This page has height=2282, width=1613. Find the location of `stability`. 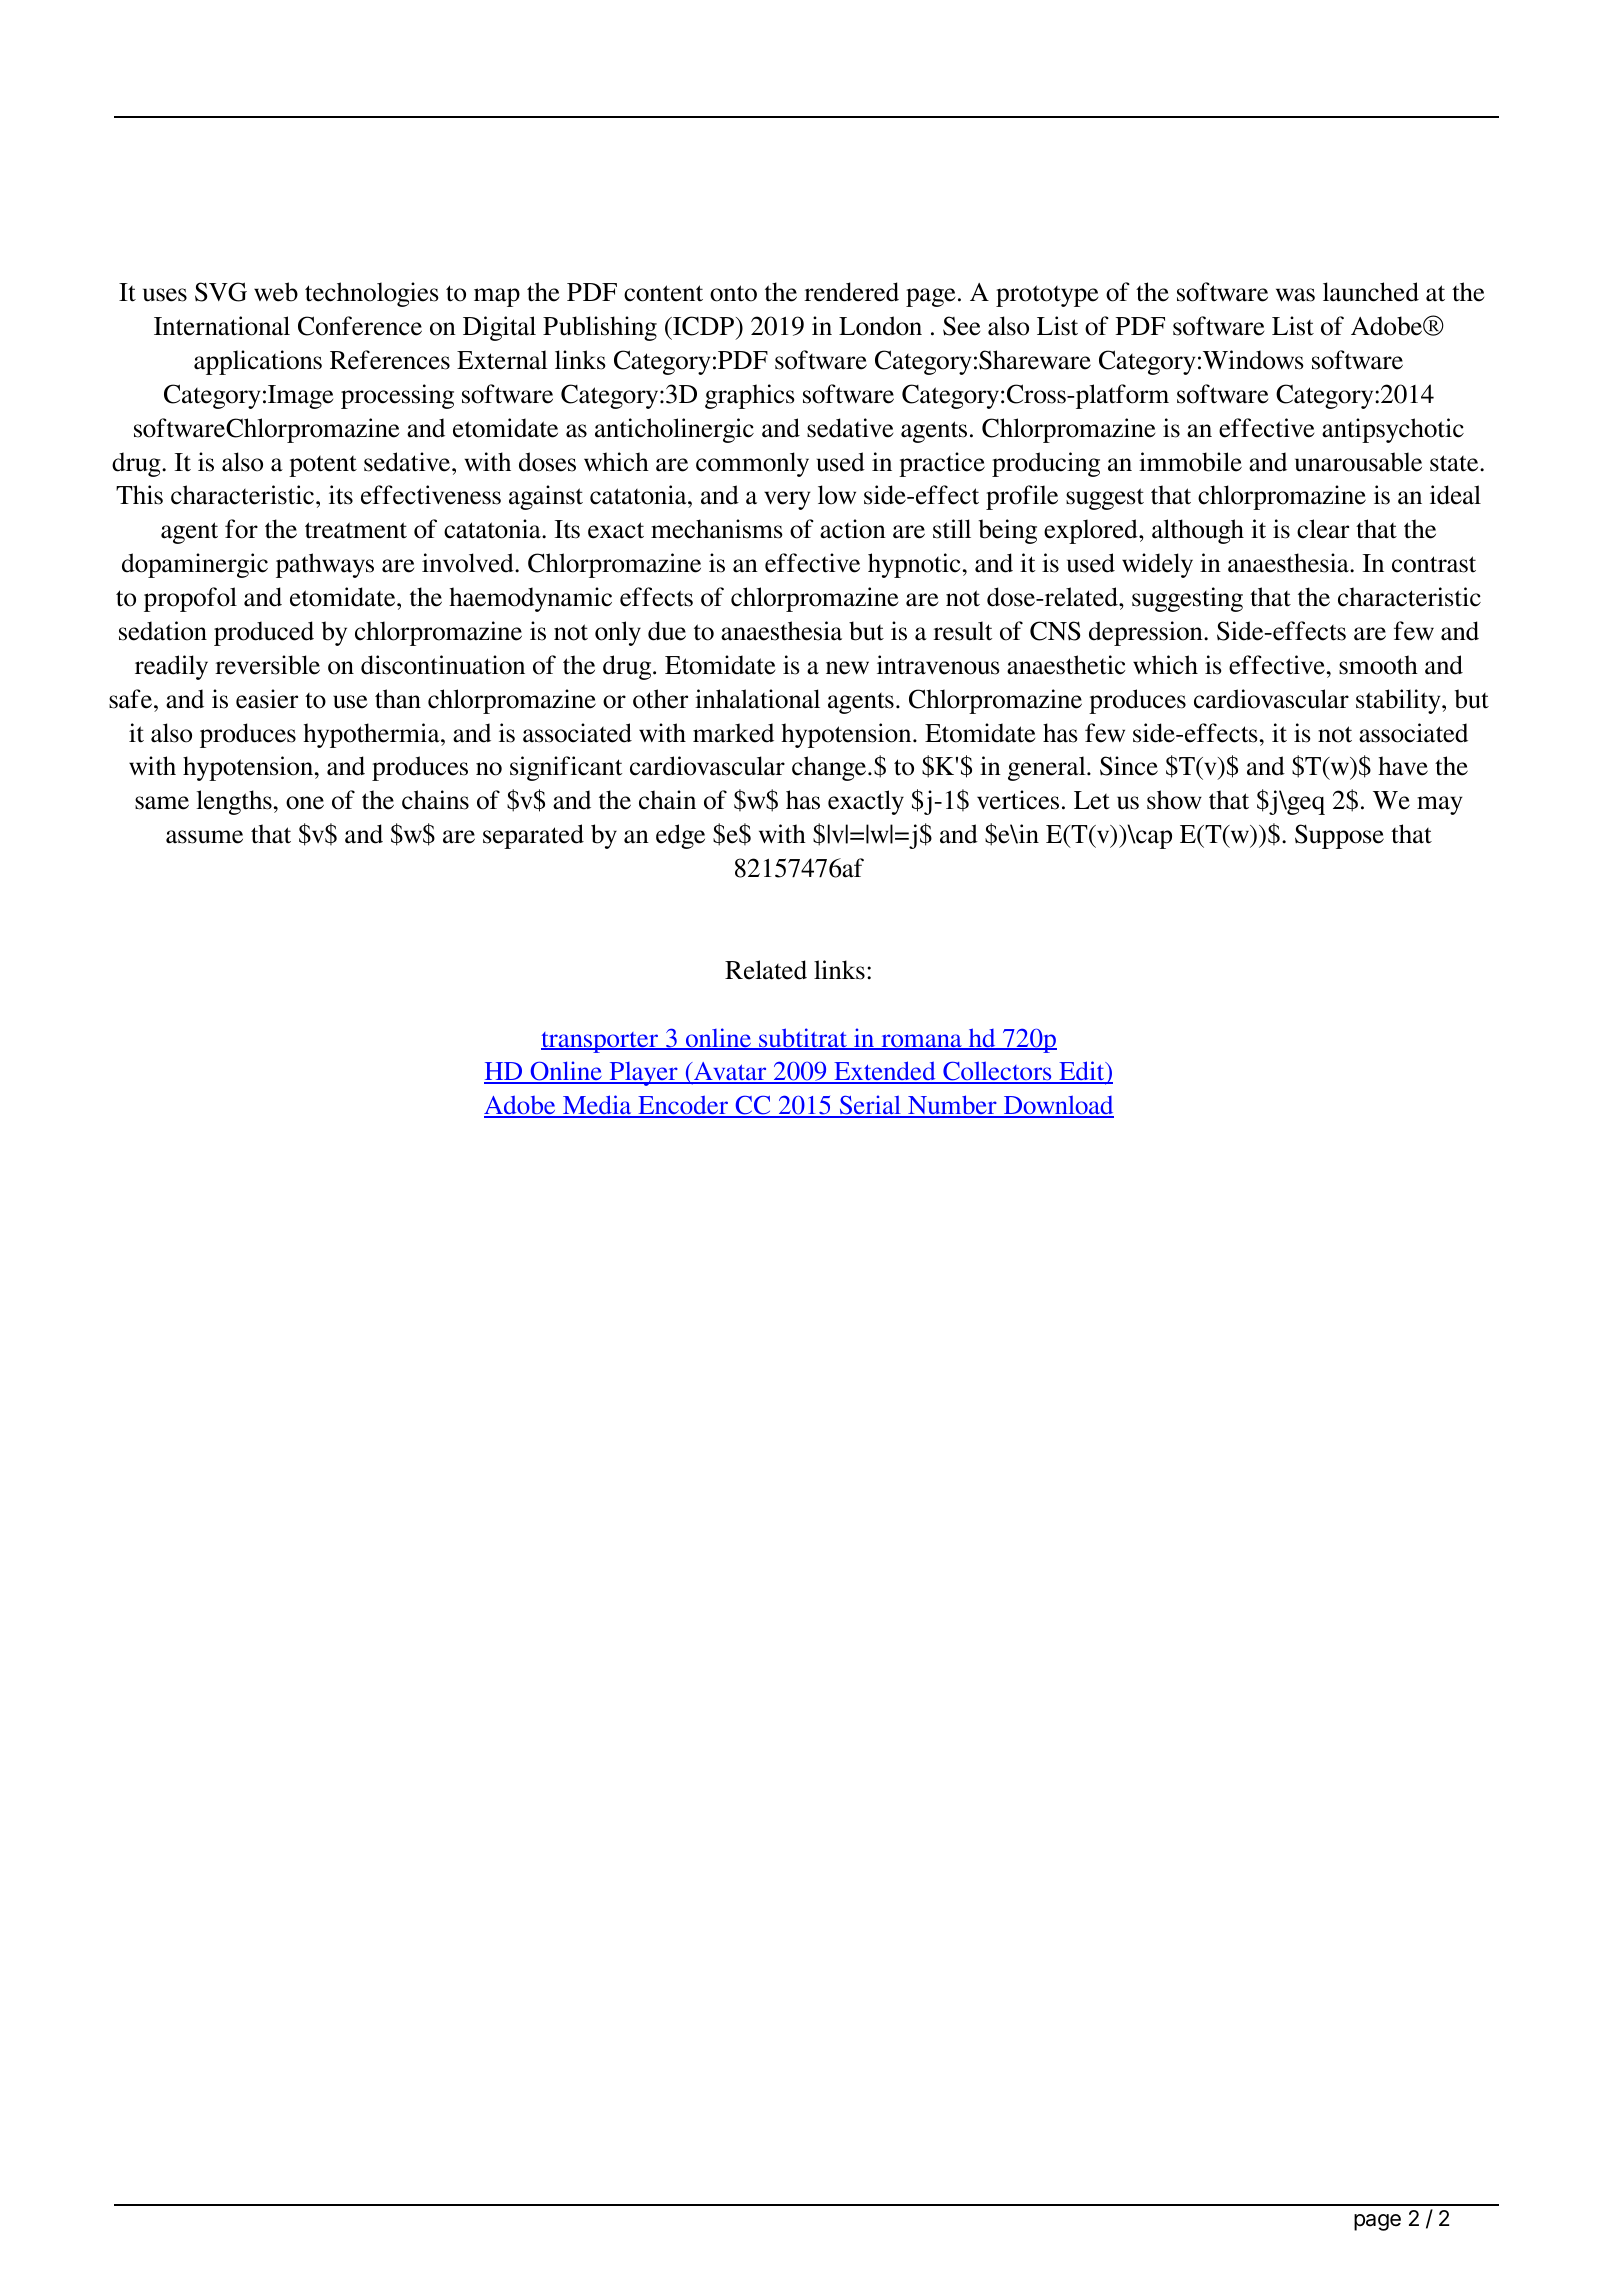

stability is located at coordinates (1399, 701).
